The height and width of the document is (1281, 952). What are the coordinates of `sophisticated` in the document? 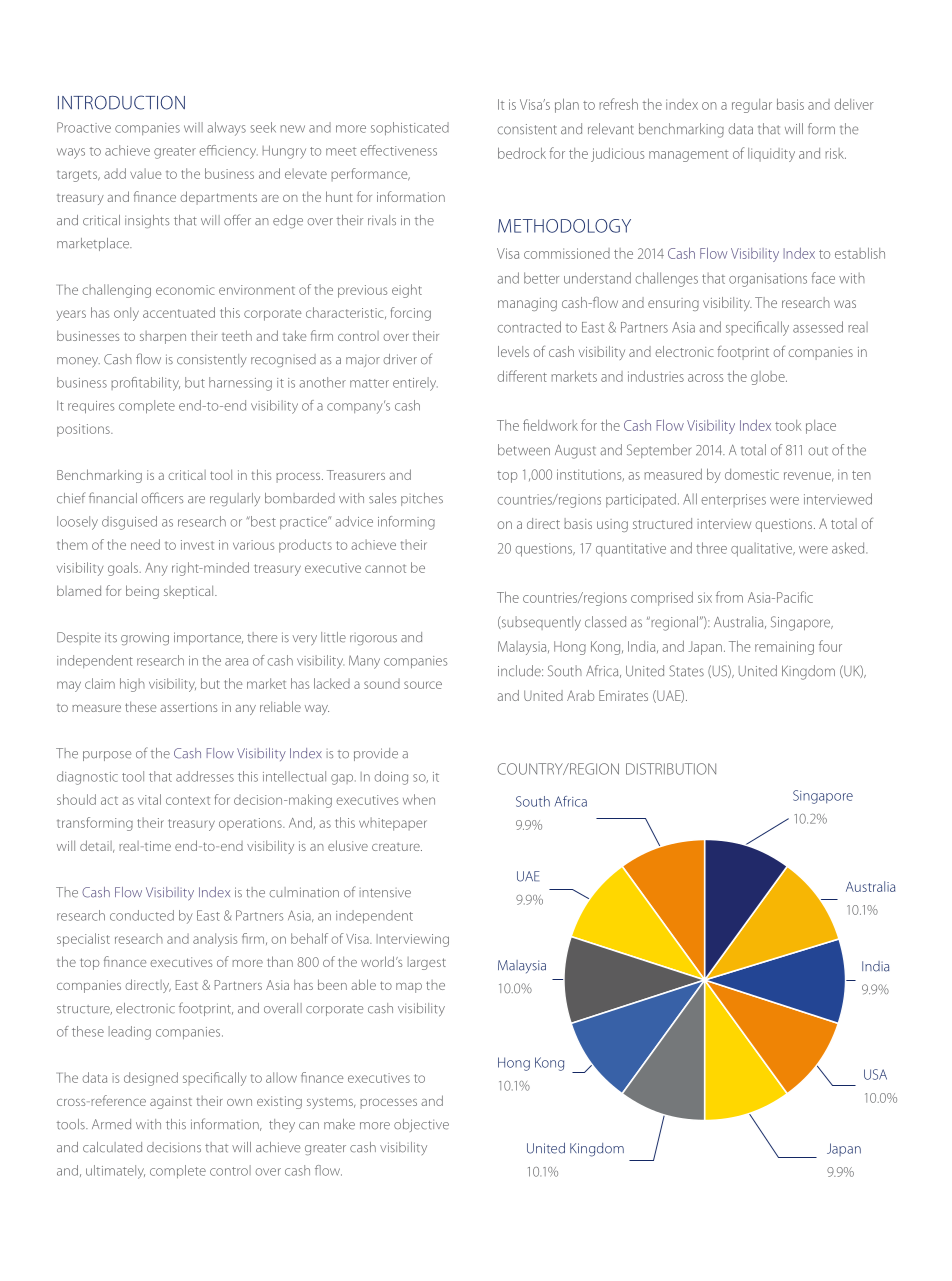 It's located at (410, 128).
